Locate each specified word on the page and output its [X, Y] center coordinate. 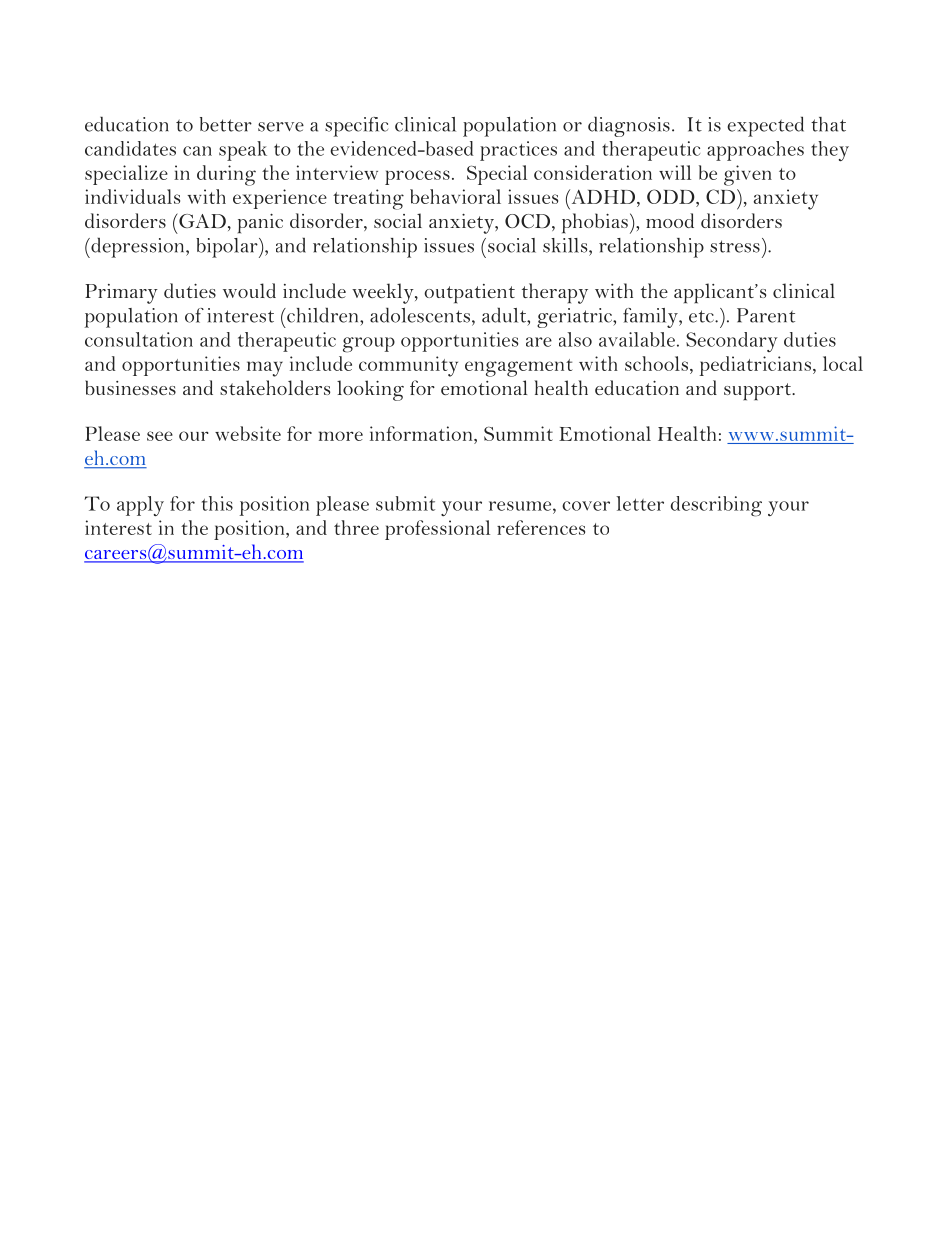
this [217, 503]
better [226, 124]
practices [518, 151]
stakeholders [275, 387]
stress [735, 246]
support [758, 392]
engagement [519, 368]
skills [566, 245]
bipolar [228, 248]
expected [765, 126]
